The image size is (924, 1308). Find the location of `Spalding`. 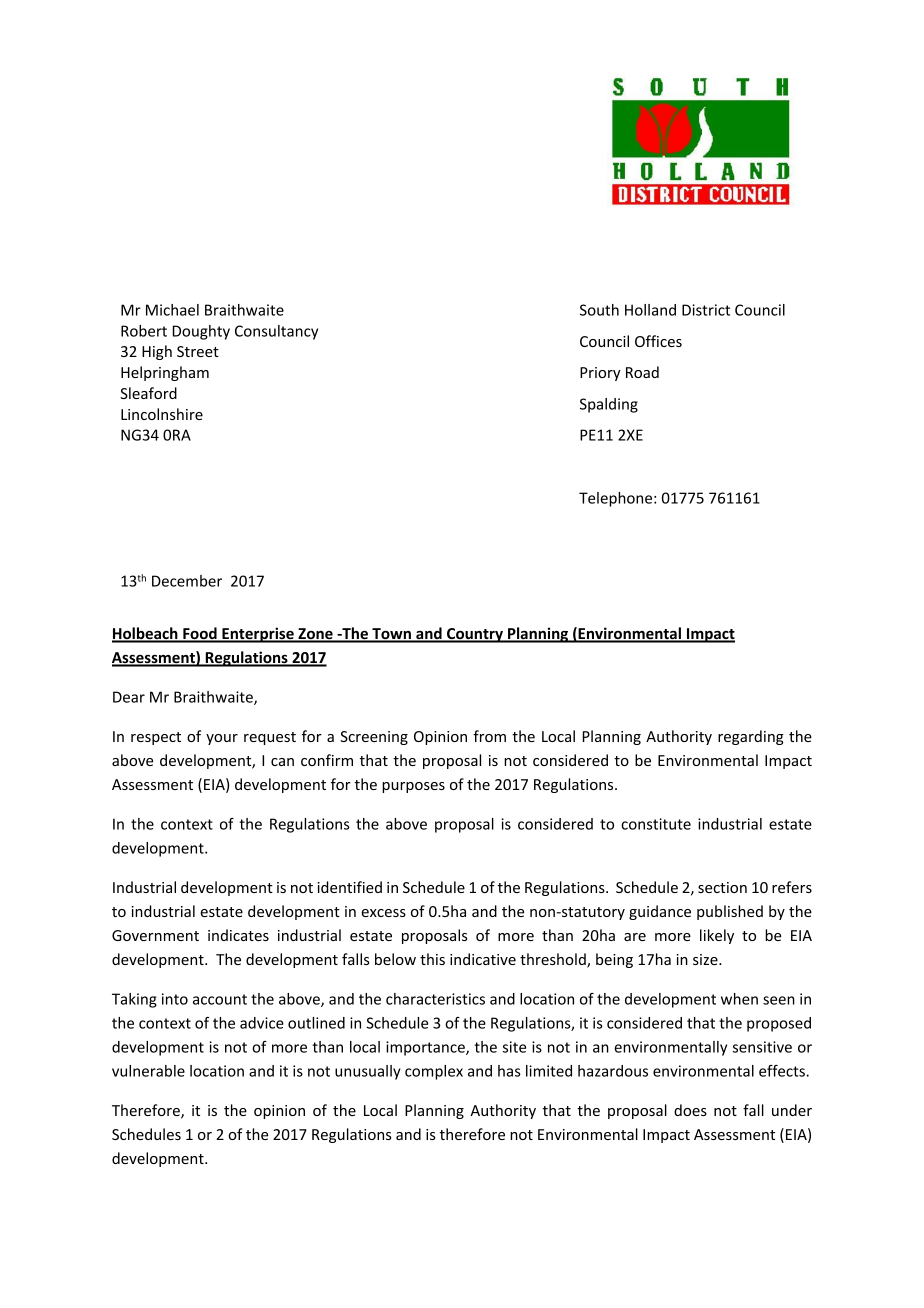

Spalding is located at coordinates (609, 405).
